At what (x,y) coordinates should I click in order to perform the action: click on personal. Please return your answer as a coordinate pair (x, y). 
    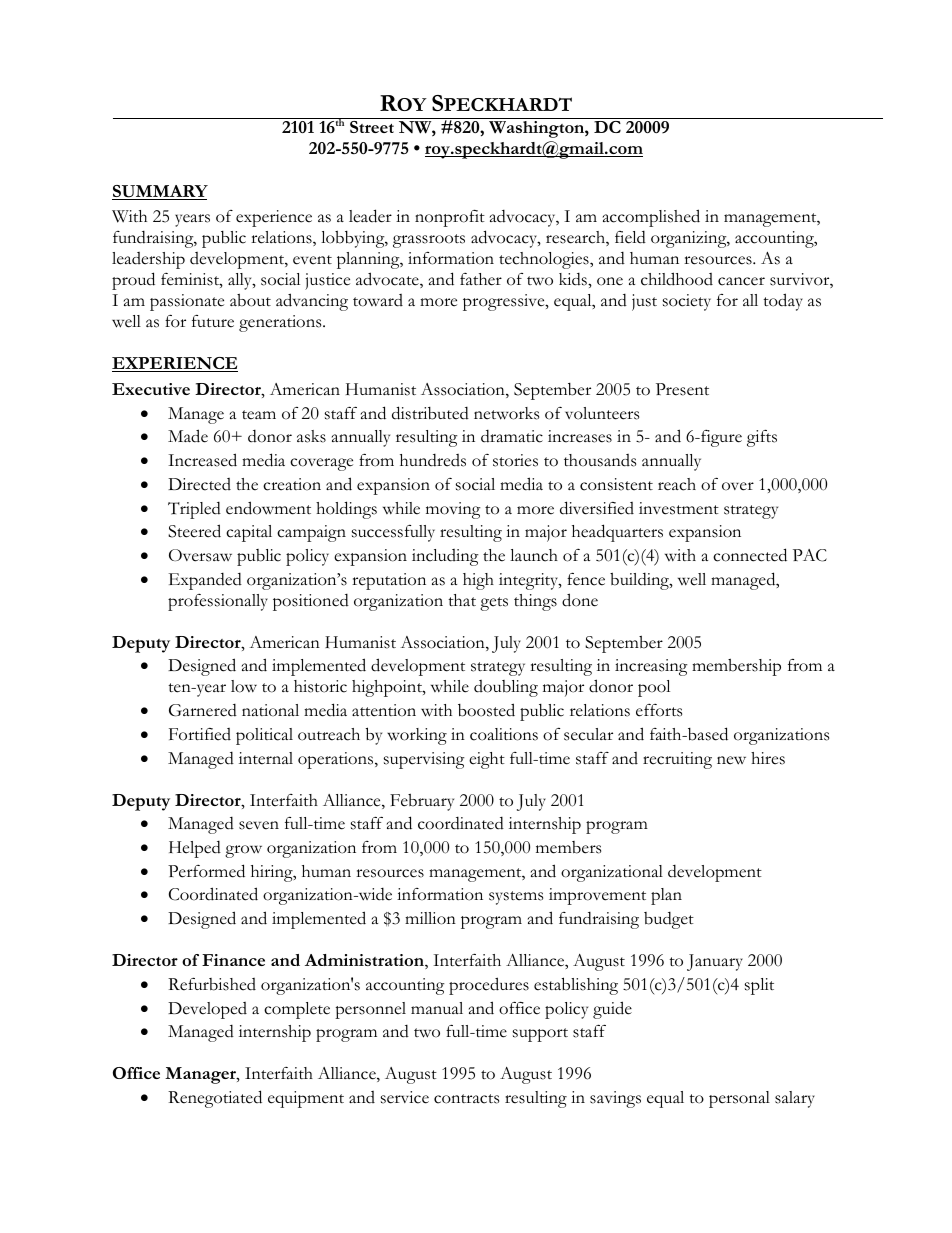
    Looking at the image, I should click on (739, 1099).
